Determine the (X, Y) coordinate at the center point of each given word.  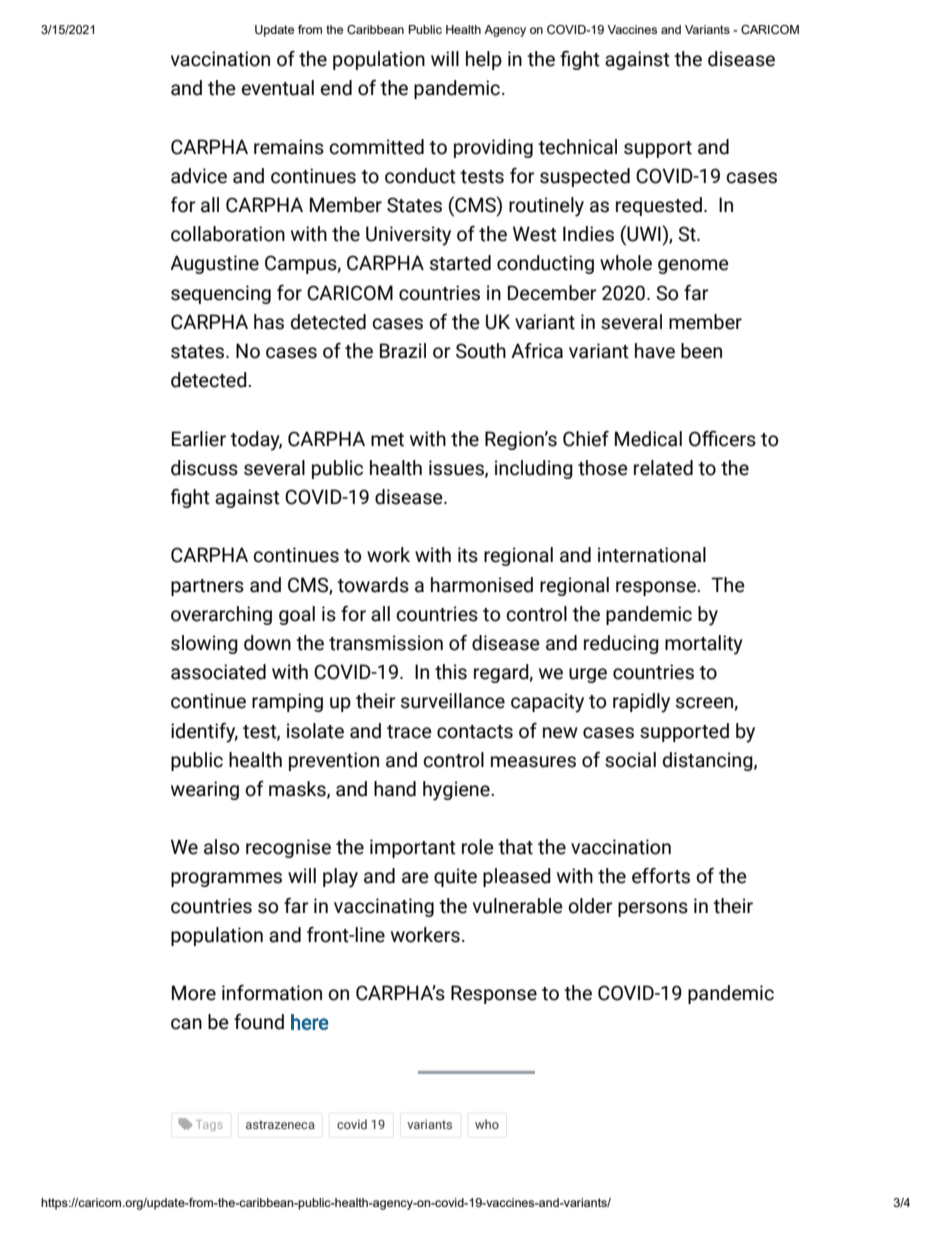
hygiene (457, 791)
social (630, 760)
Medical (648, 439)
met (387, 440)
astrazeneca (280, 1124)
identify (204, 733)
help (484, 60)
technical (577, 147)
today (256, 441)
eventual (277, 88)
